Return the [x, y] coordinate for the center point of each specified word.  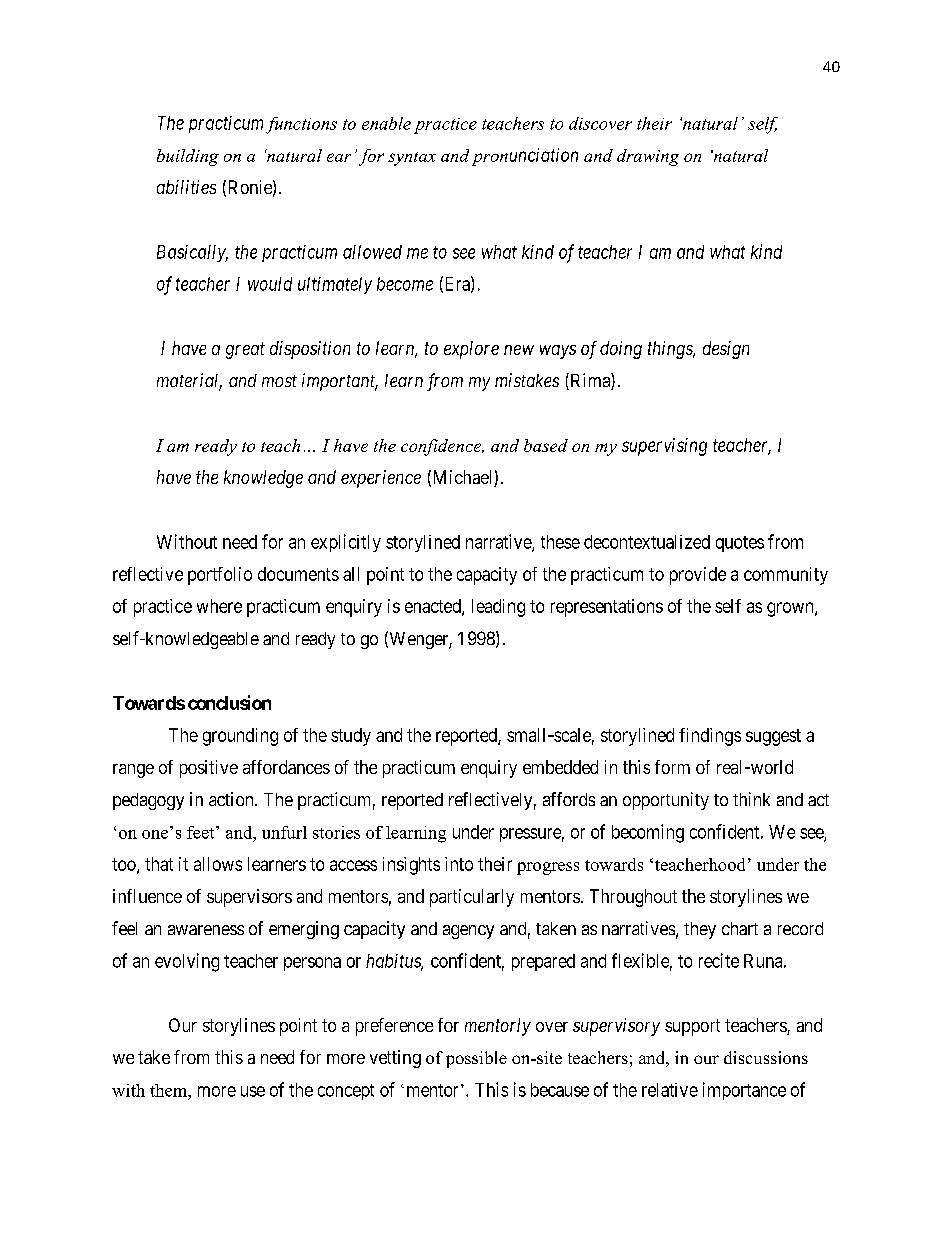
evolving [187, 962]
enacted [434, 607]
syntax [412, 159]
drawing [648, 157]
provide [698, 576]
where [219, 606]
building [188, 157]
